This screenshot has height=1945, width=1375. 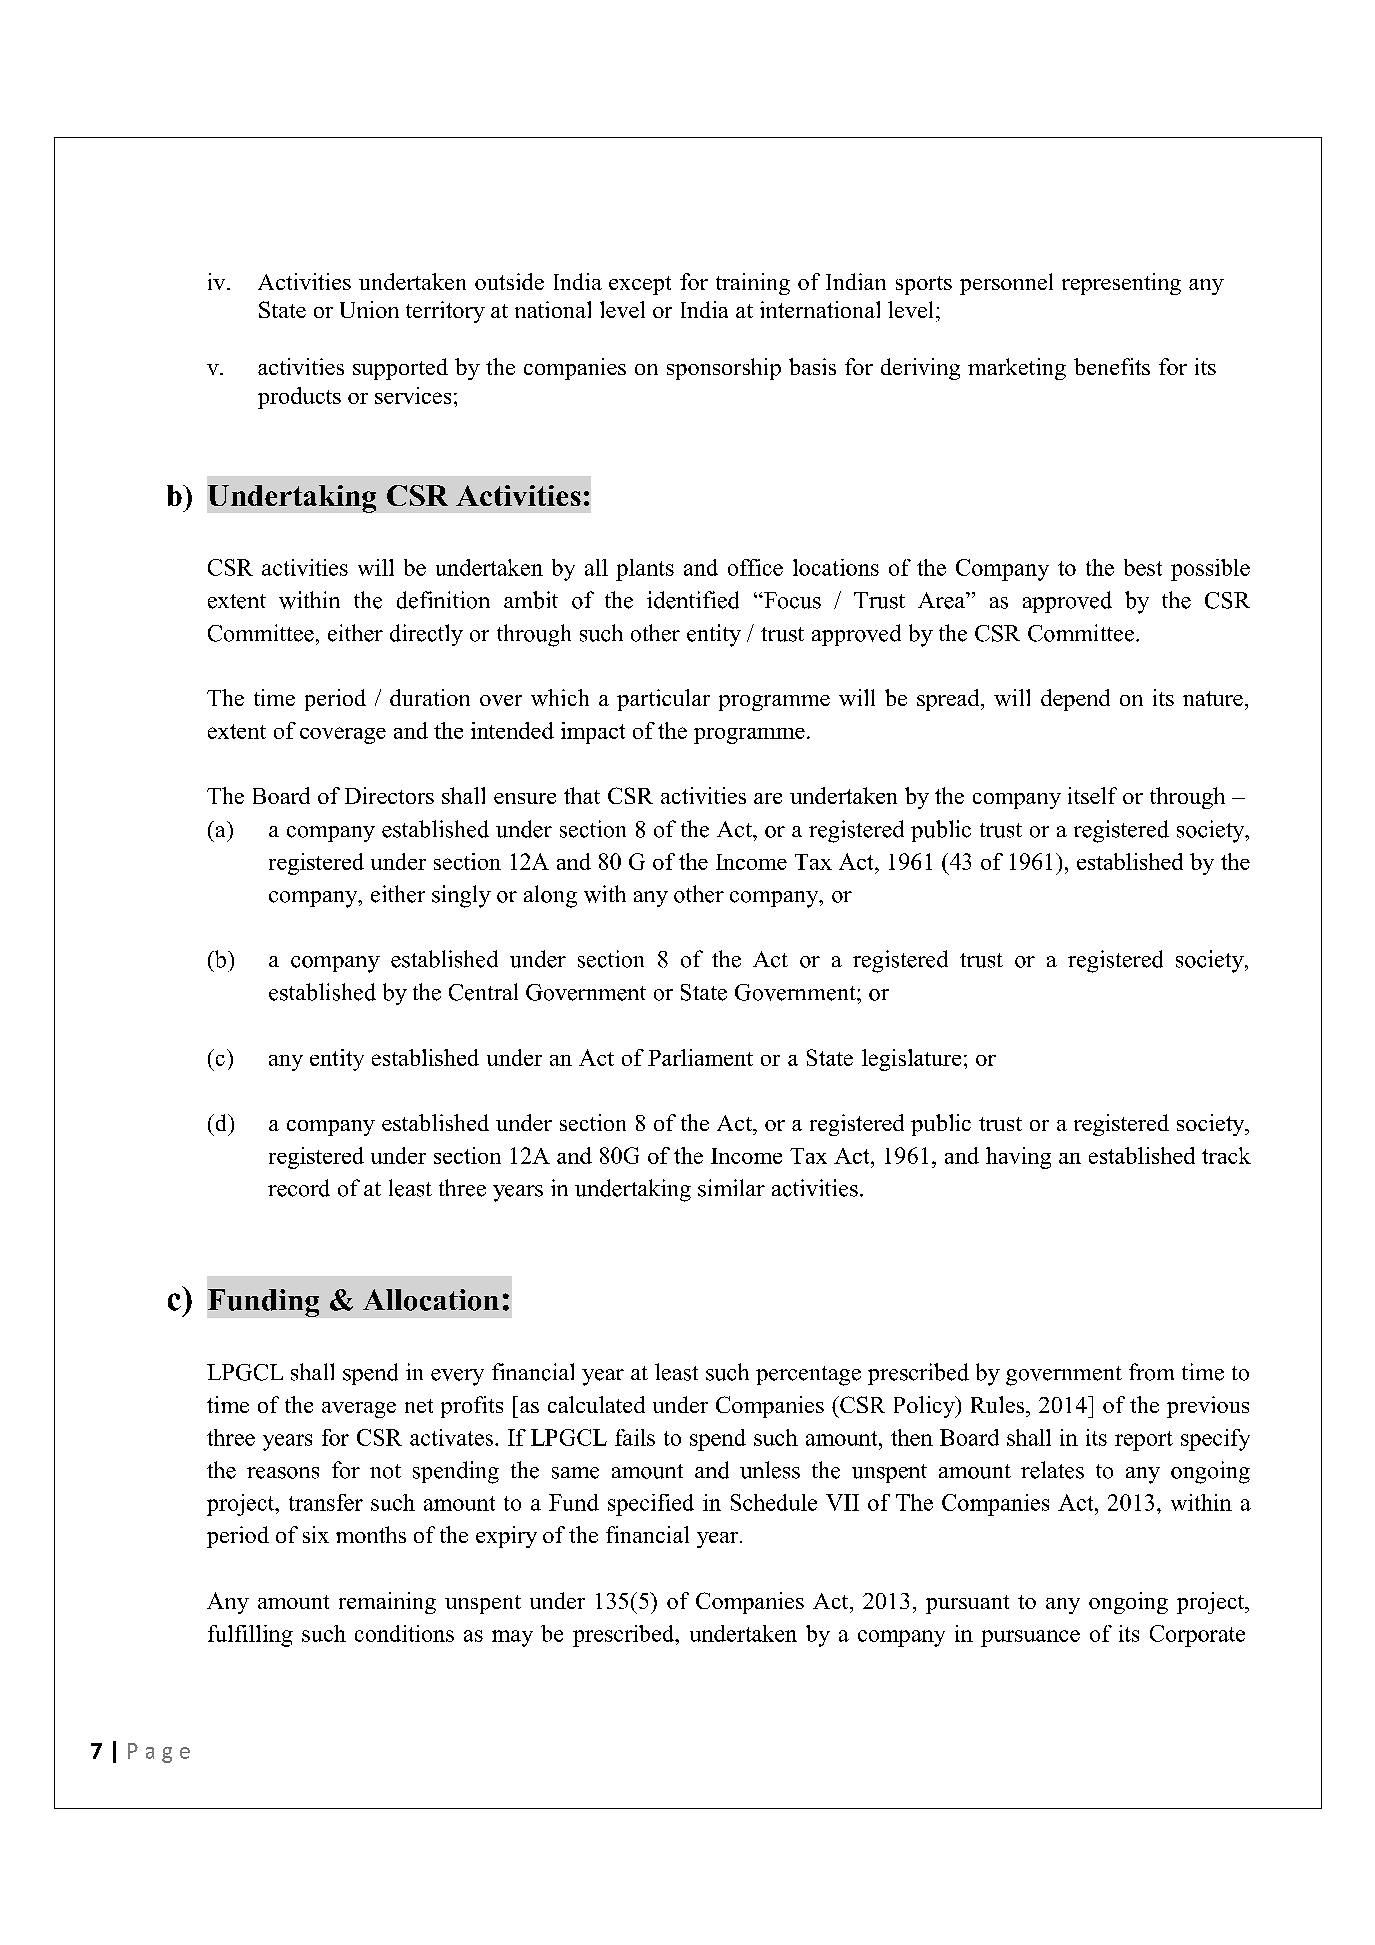 What do you see at coordinates (1030, 1638) in the screenshot?
I see `pursuance` at bounding box center [1030, 1638].
